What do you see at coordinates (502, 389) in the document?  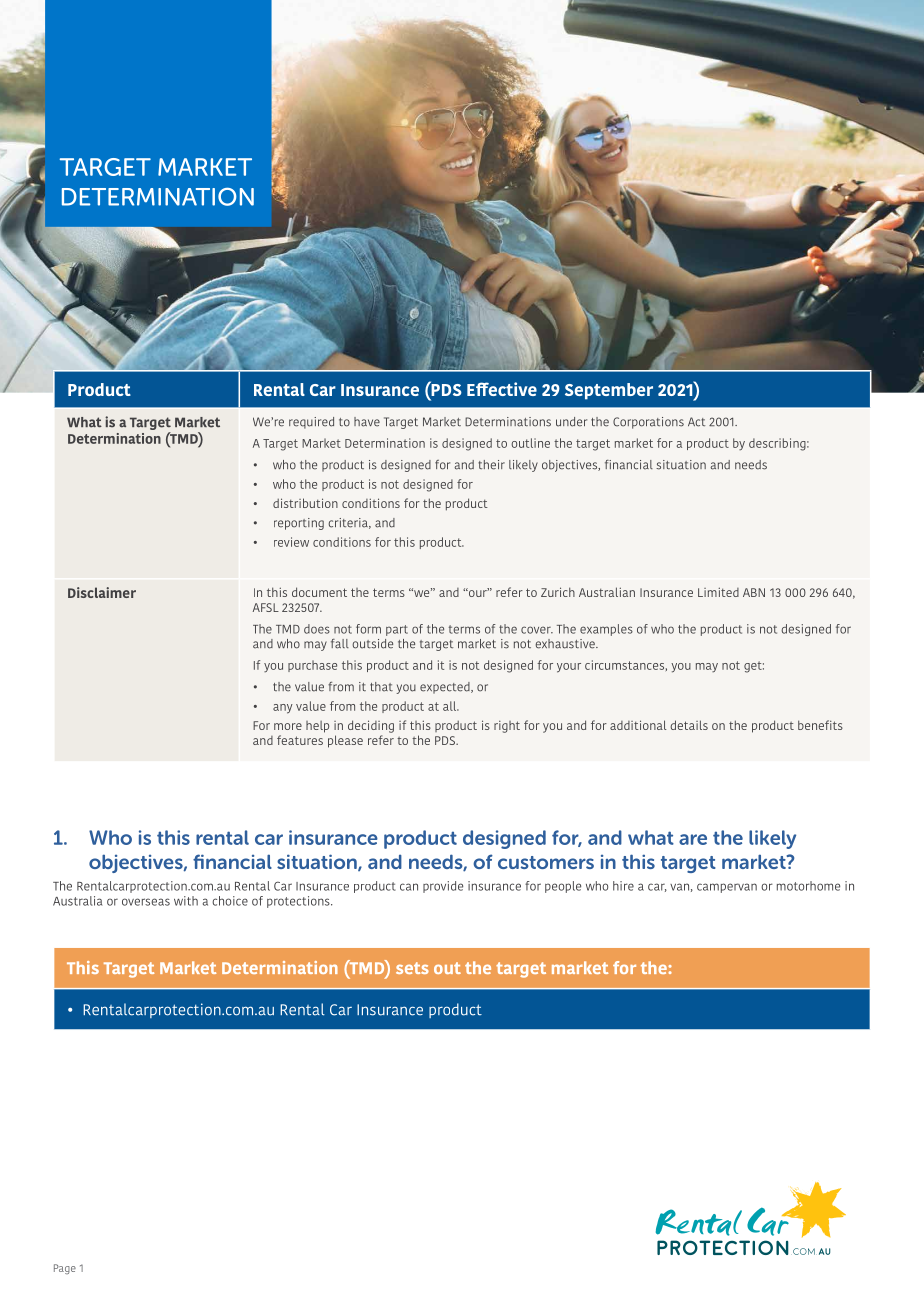 I see `Effective` at bounding box center [502, 389].
